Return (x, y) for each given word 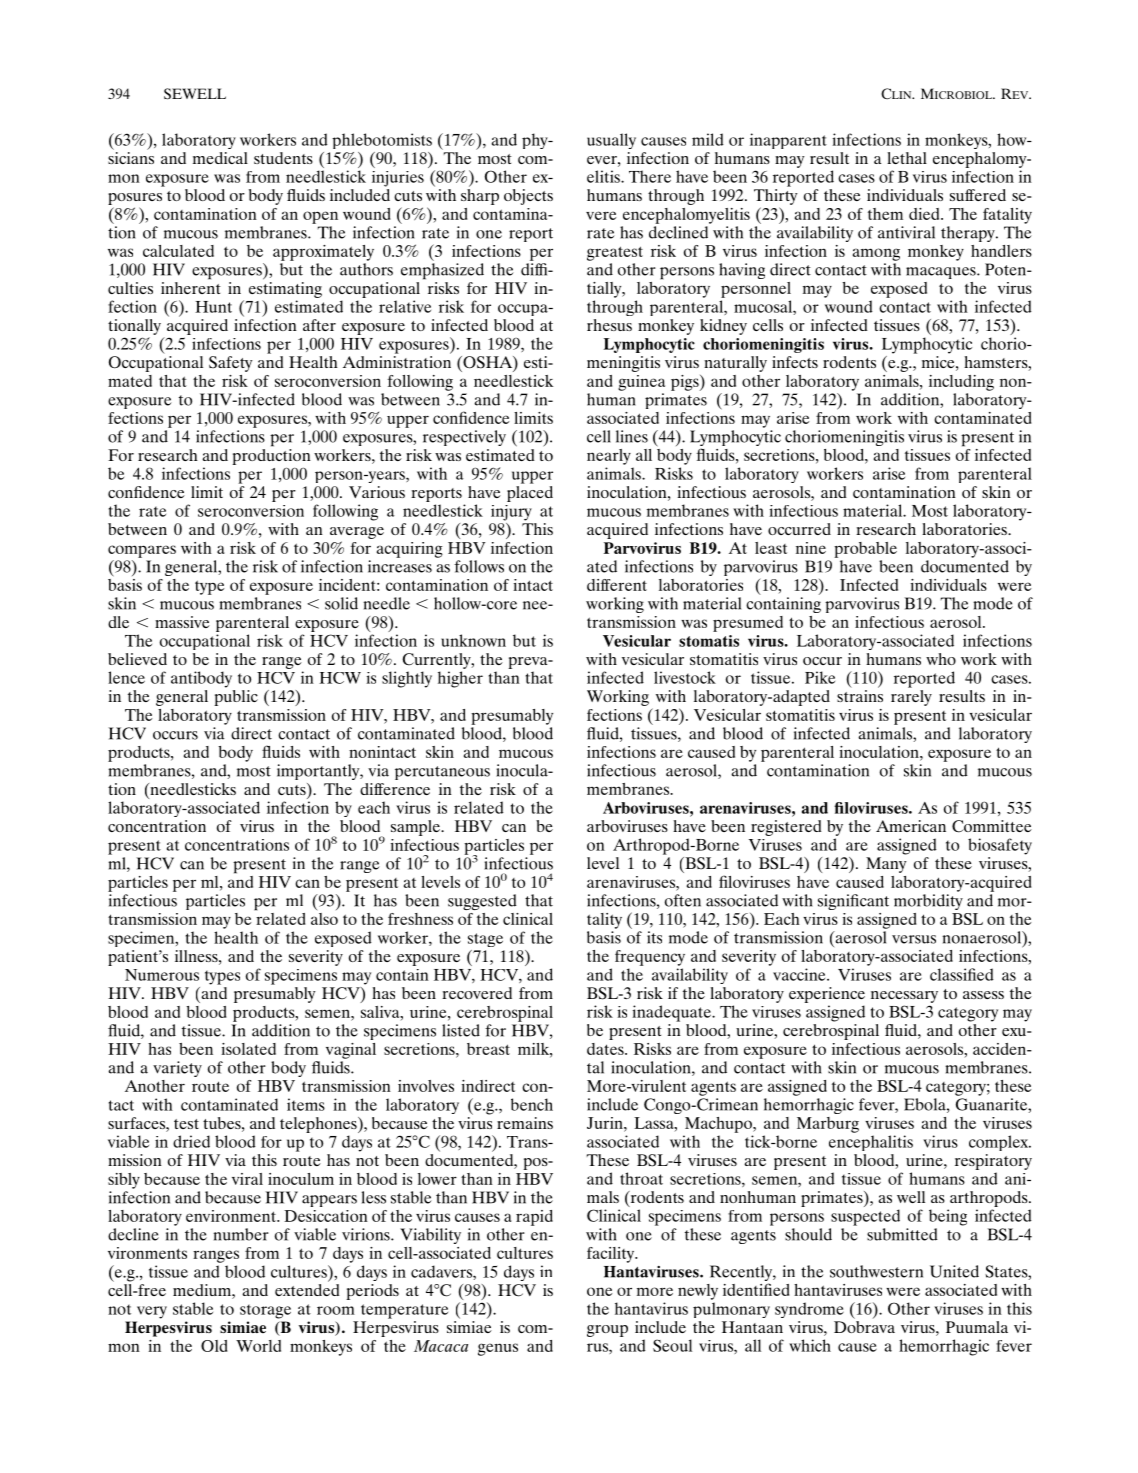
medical (220, 158)
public (236, 698)
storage (265, 1311)
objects (528, 197)
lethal (907, 158)
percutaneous (442, 773)
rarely (911, 698)
